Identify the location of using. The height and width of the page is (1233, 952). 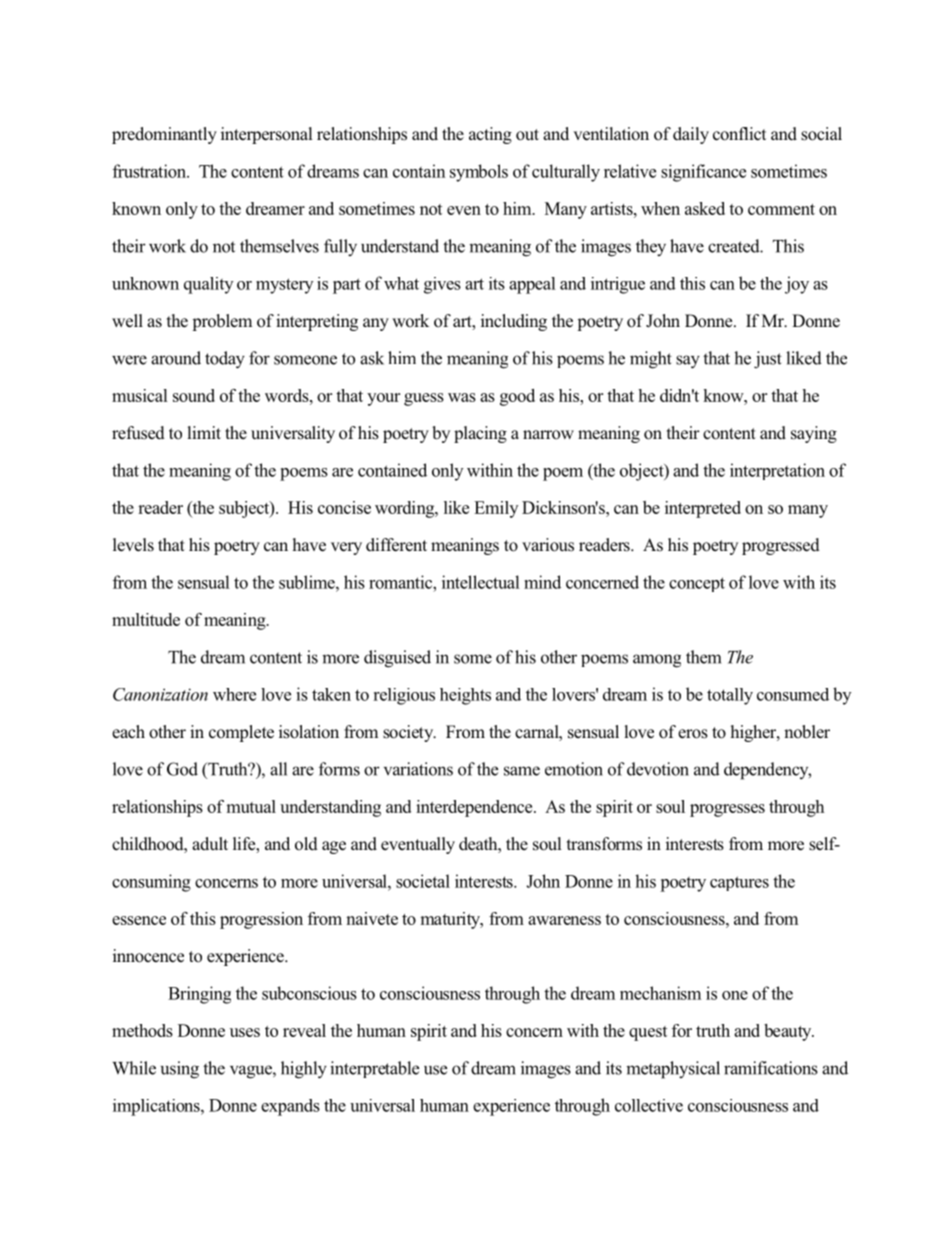
(179, 1070).
